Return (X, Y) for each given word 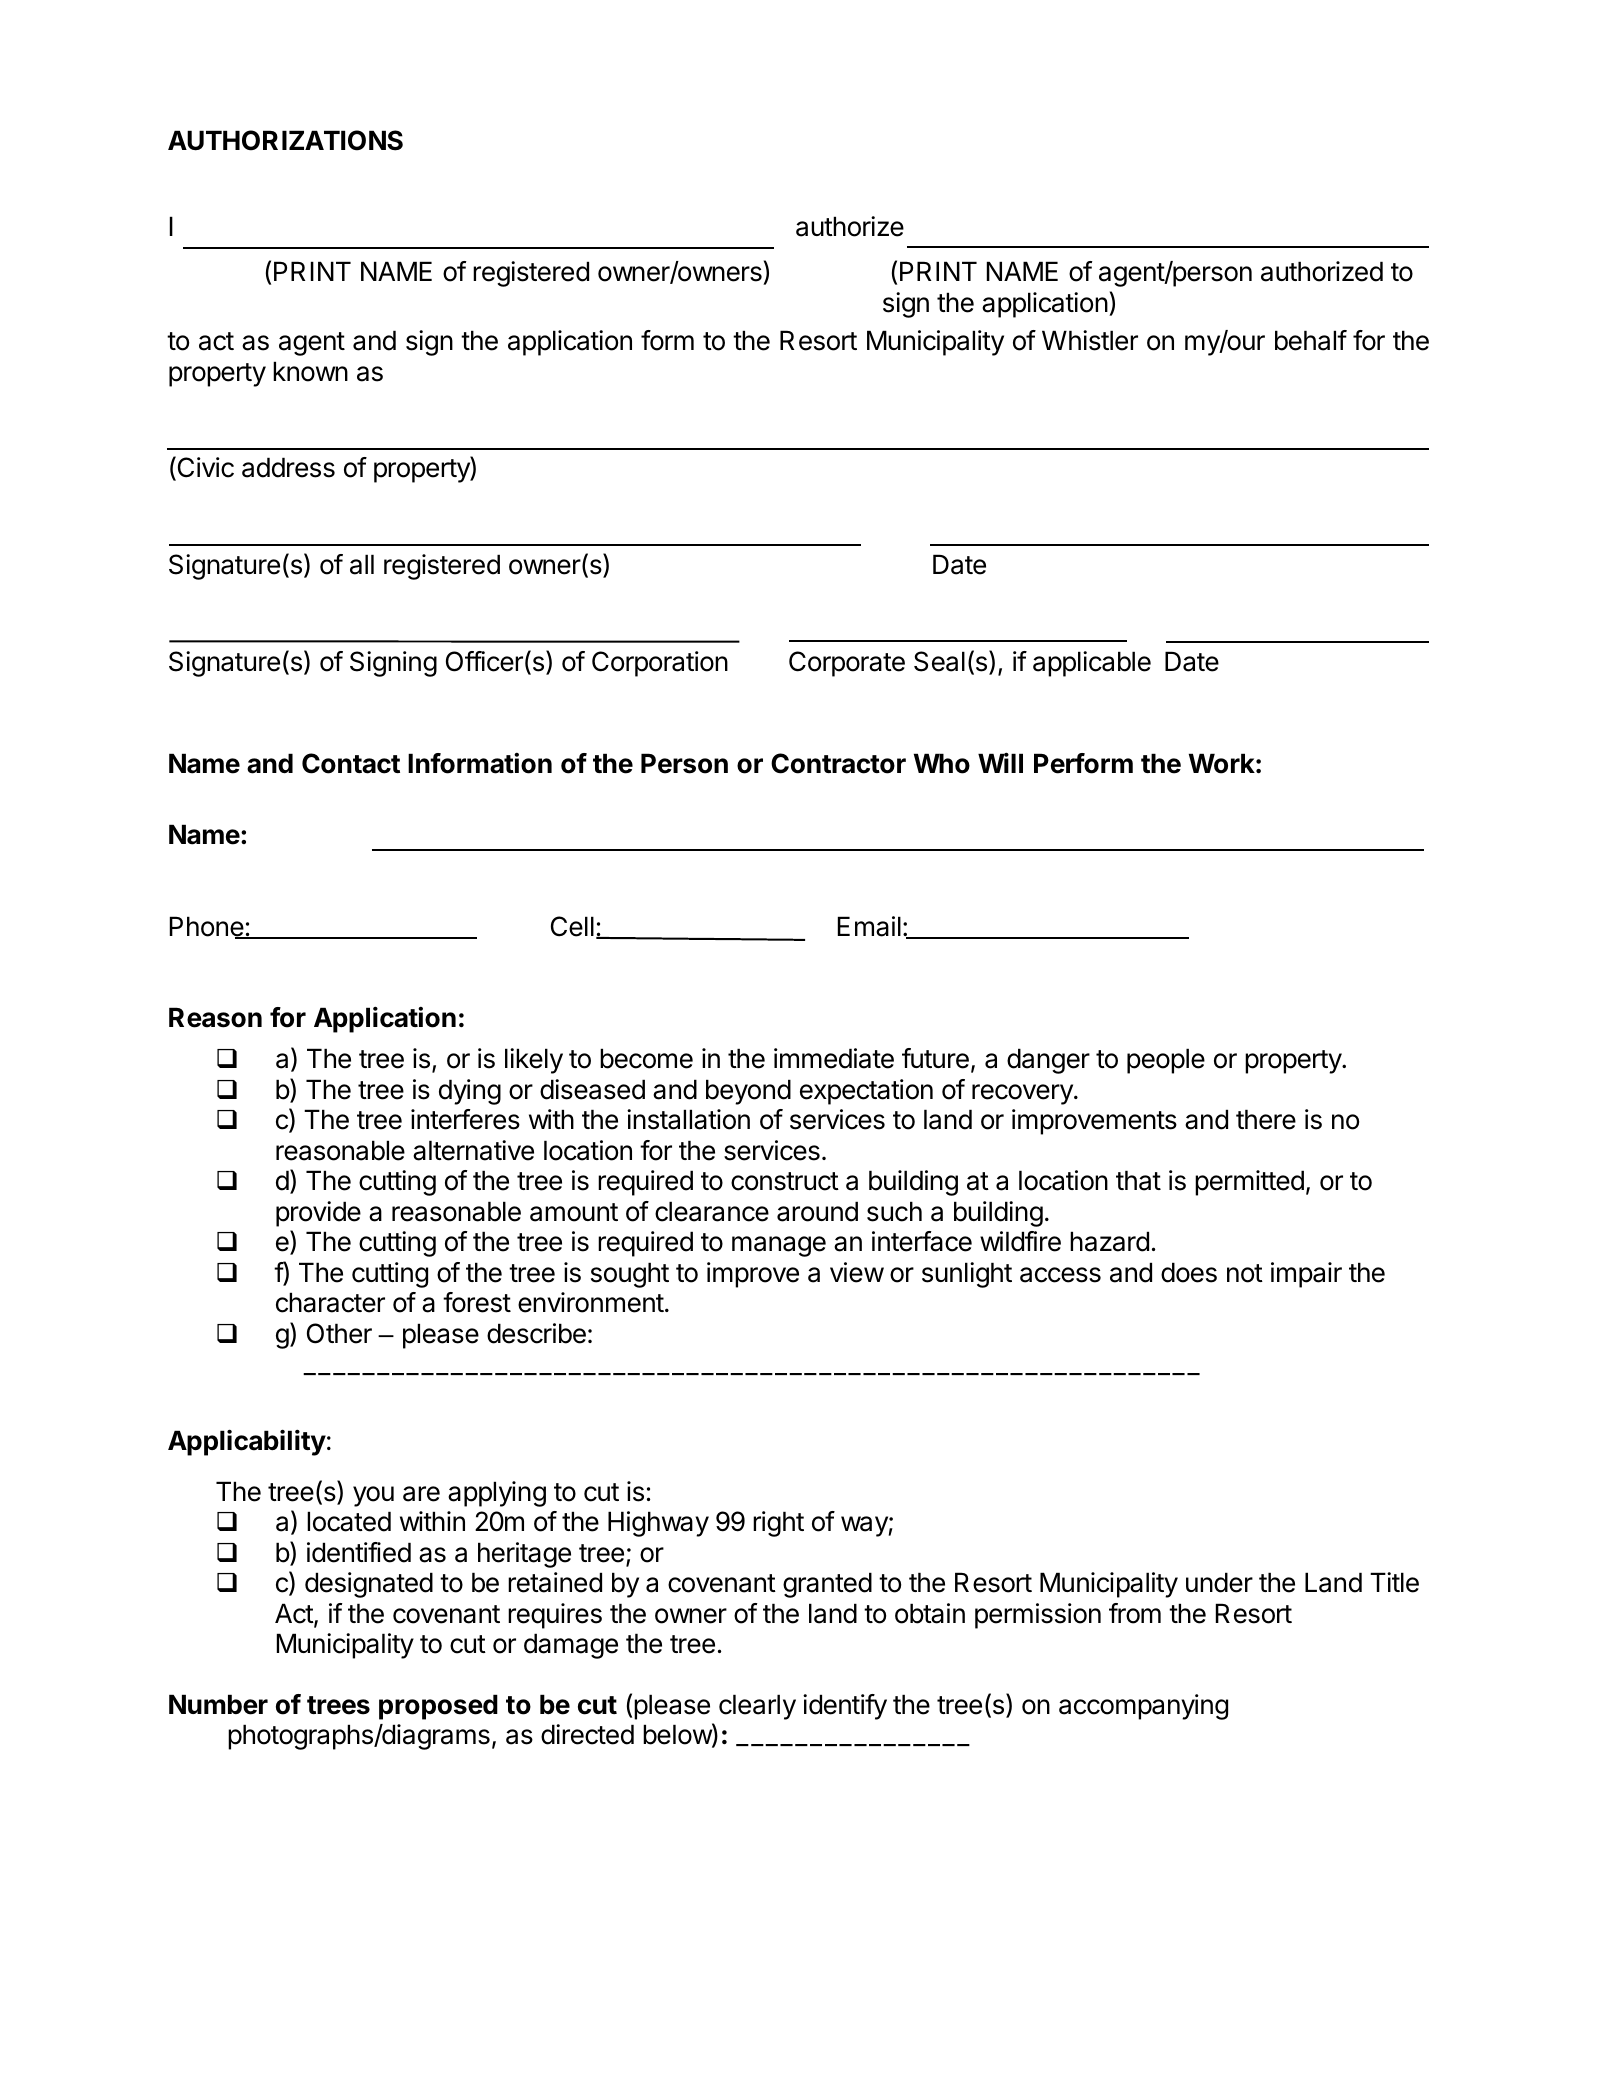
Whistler (1090, 340)
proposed (438, 1707)
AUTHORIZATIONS (285, 140)
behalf (1311, 340)
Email (869, 926)
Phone (207, 927)
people (1166, 1061)
